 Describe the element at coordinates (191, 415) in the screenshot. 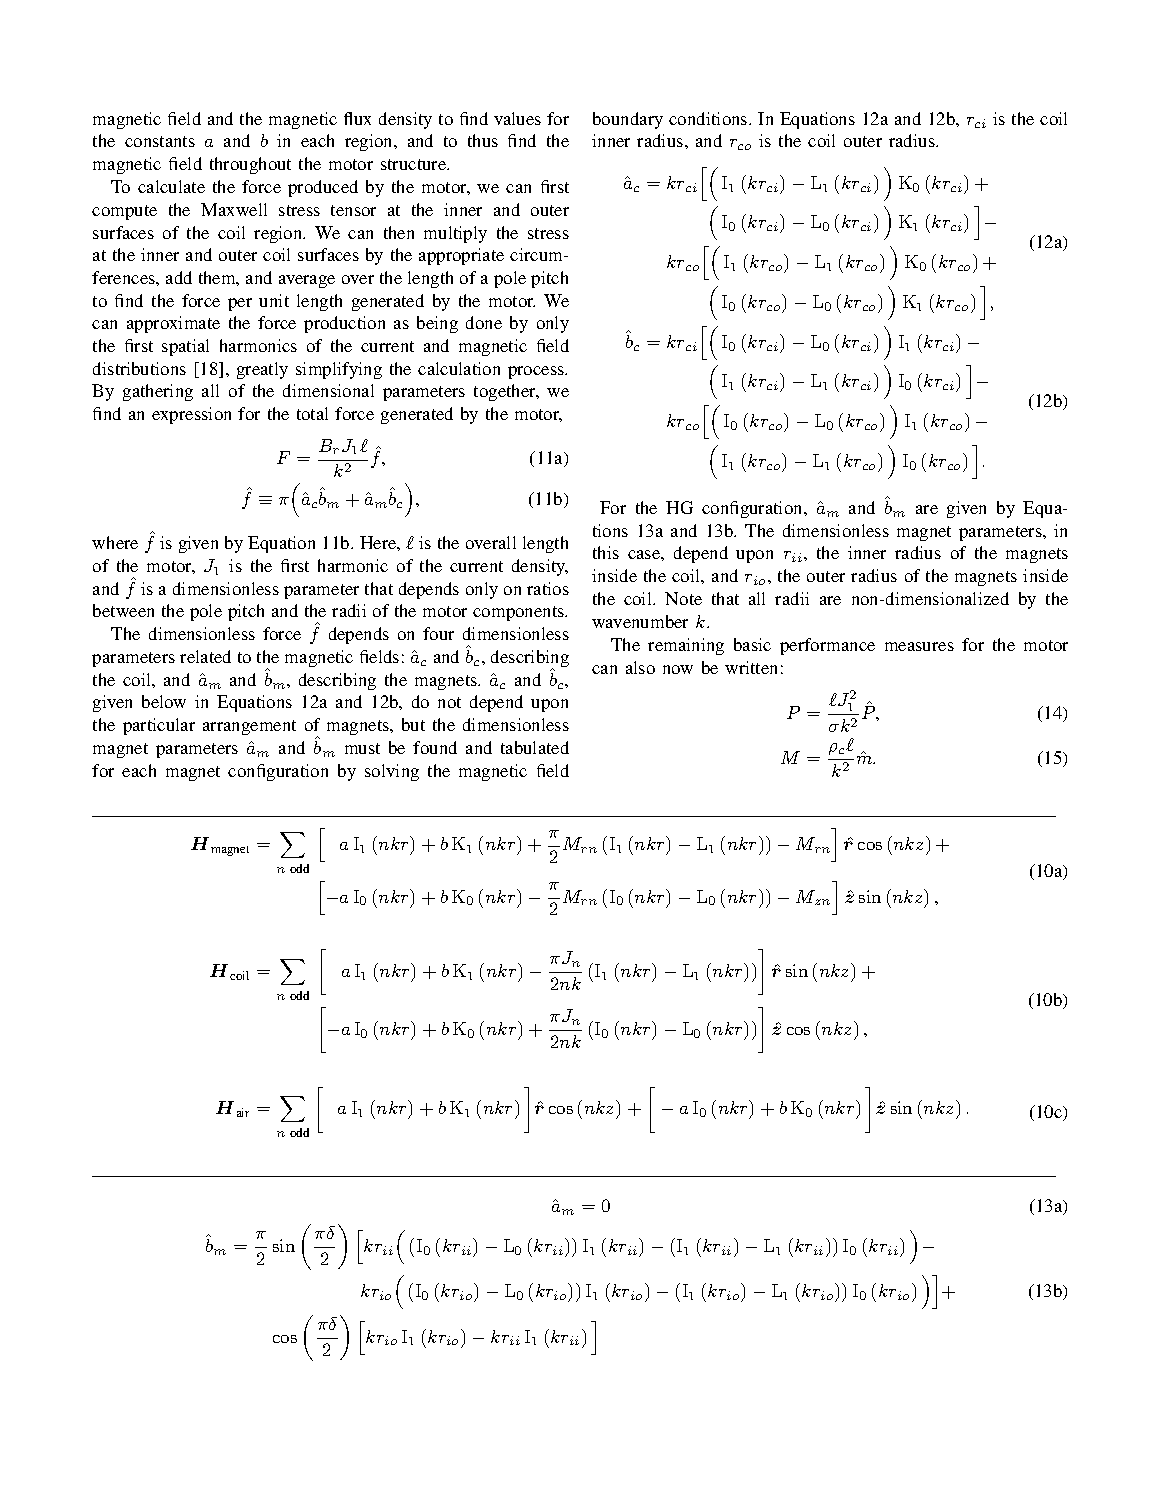

I see `expression` at that location.
